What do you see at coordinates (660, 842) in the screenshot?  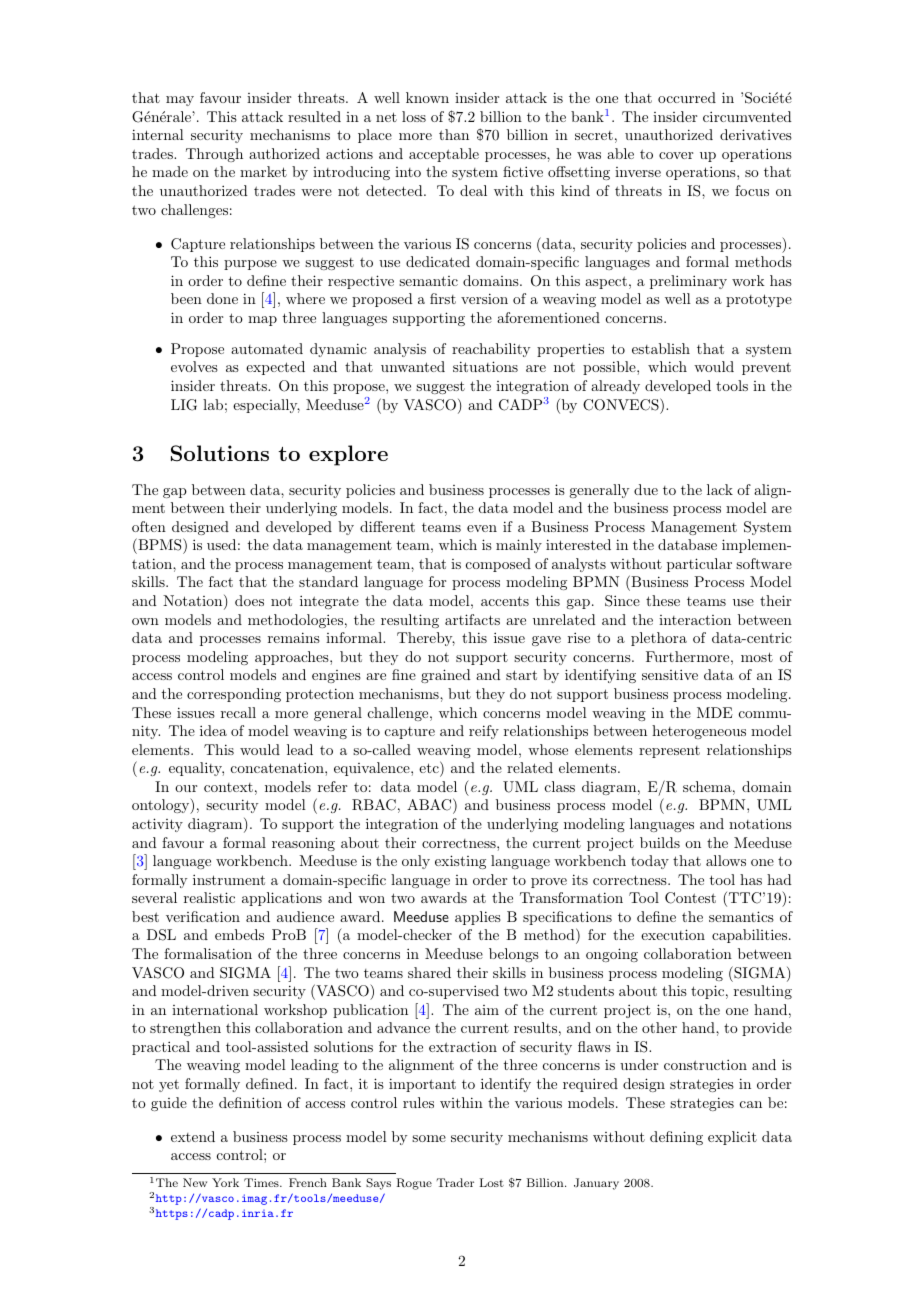 I see `builds` at bounding box center [660, 842].
